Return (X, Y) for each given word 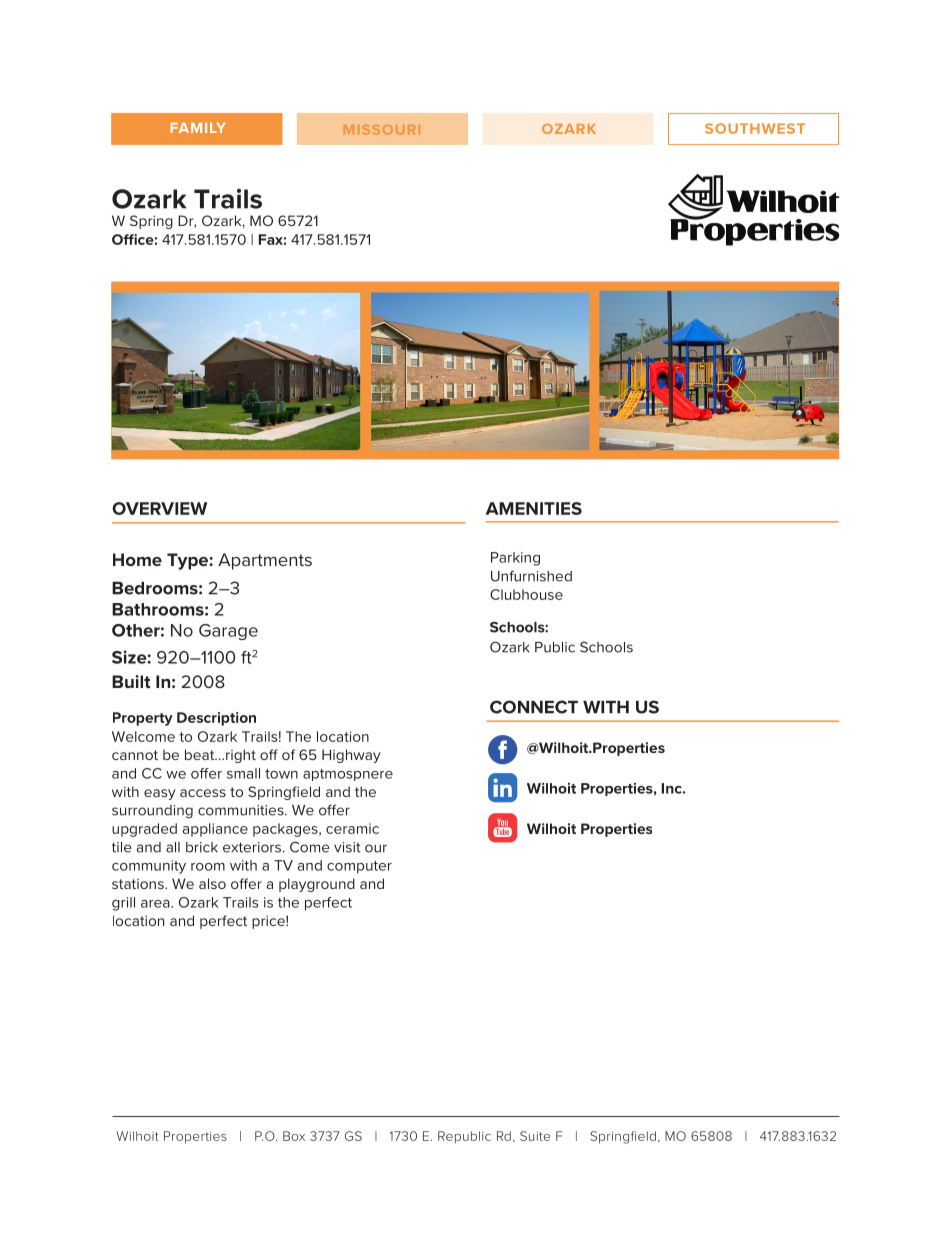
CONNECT (534, 707)
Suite (535, 1136)
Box (294, 1136)
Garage (228, 632)
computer (359, 867)
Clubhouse (526, 594)
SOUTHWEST (755, 128)
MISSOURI (382, 129)
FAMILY (198, 128)
